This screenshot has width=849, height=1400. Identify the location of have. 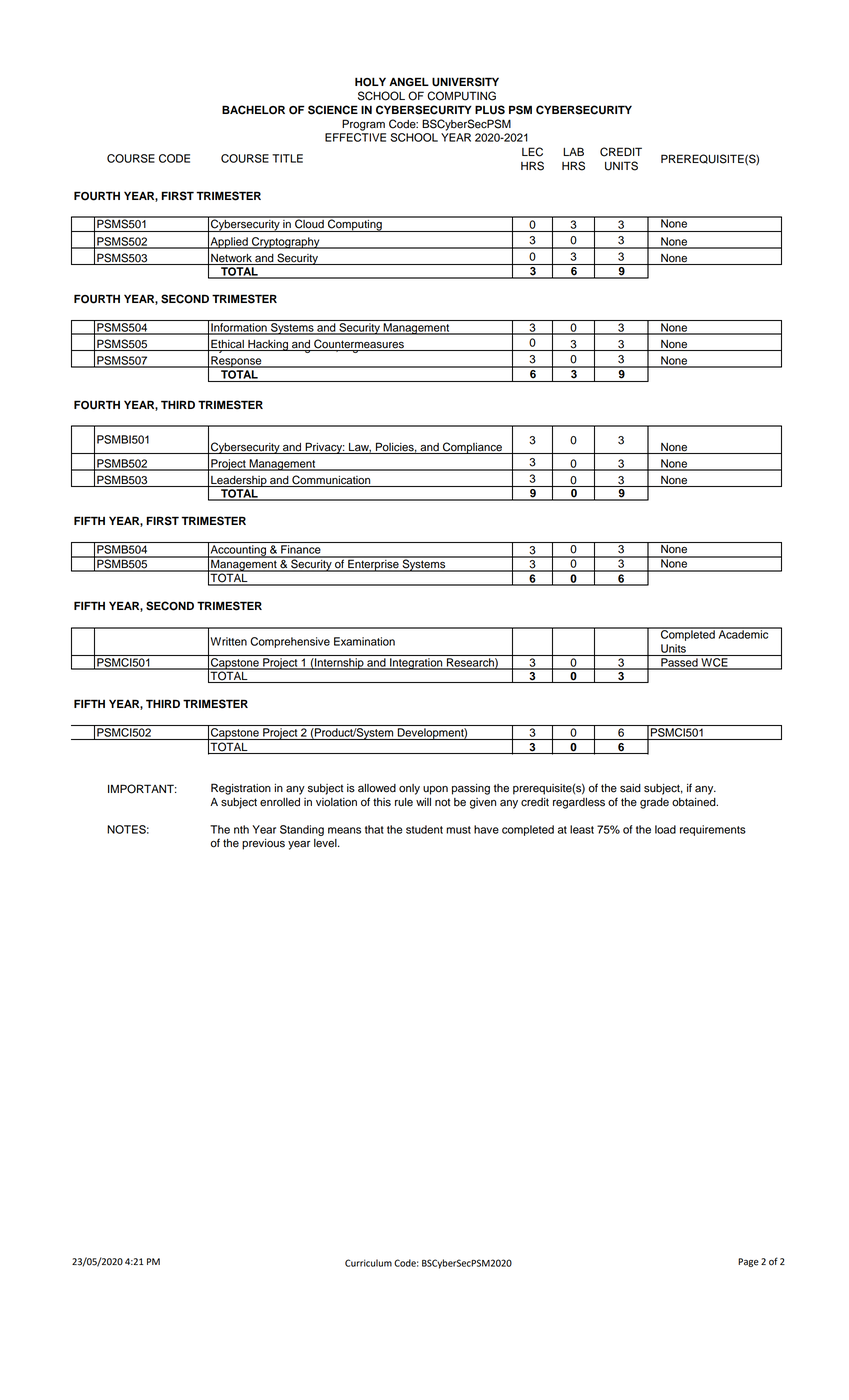
(486, 829).
